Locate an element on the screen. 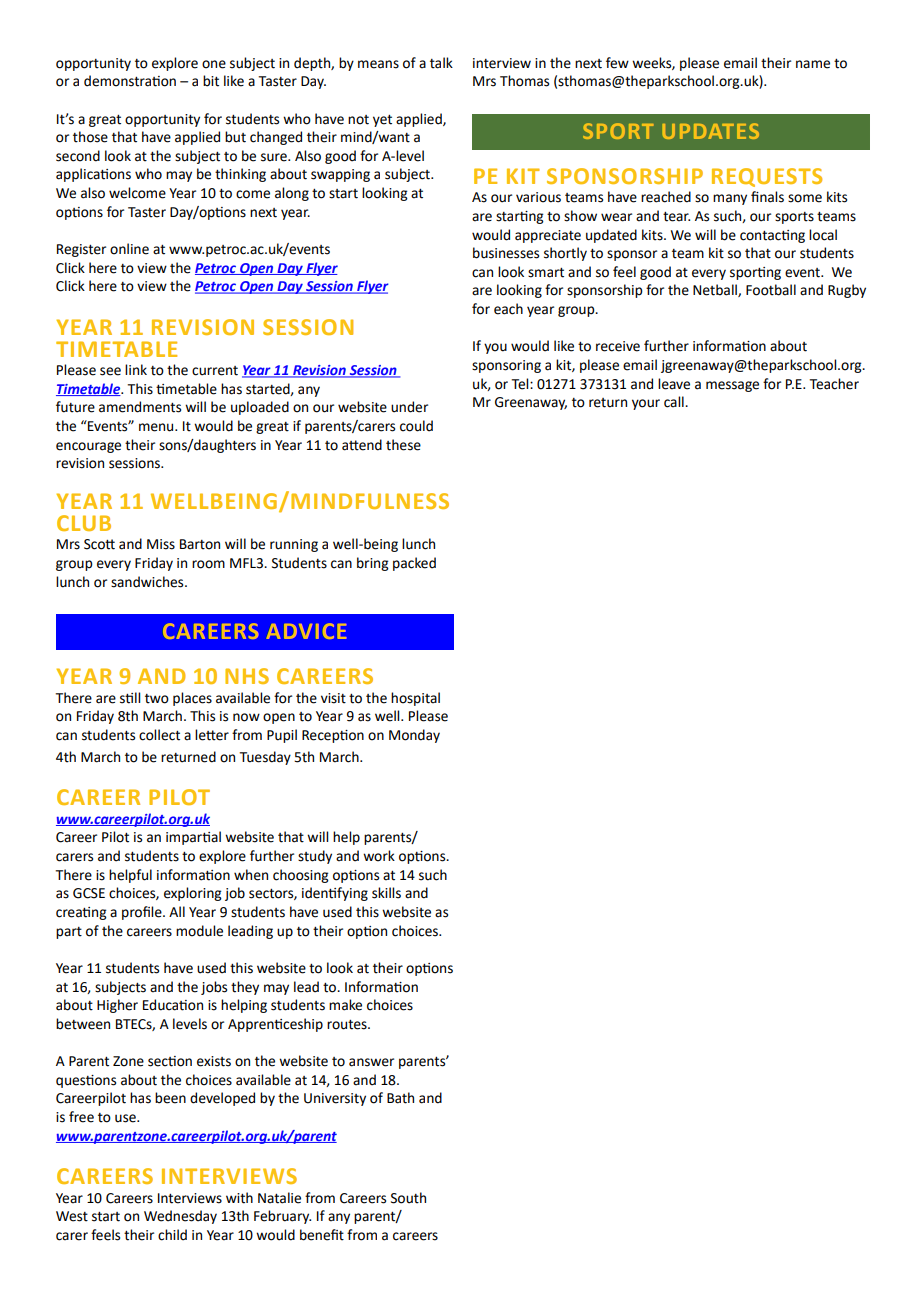 Image resolution: width=924 pixels, height=1308 pixels. UPDATES is located at coordinates (710, 131).
